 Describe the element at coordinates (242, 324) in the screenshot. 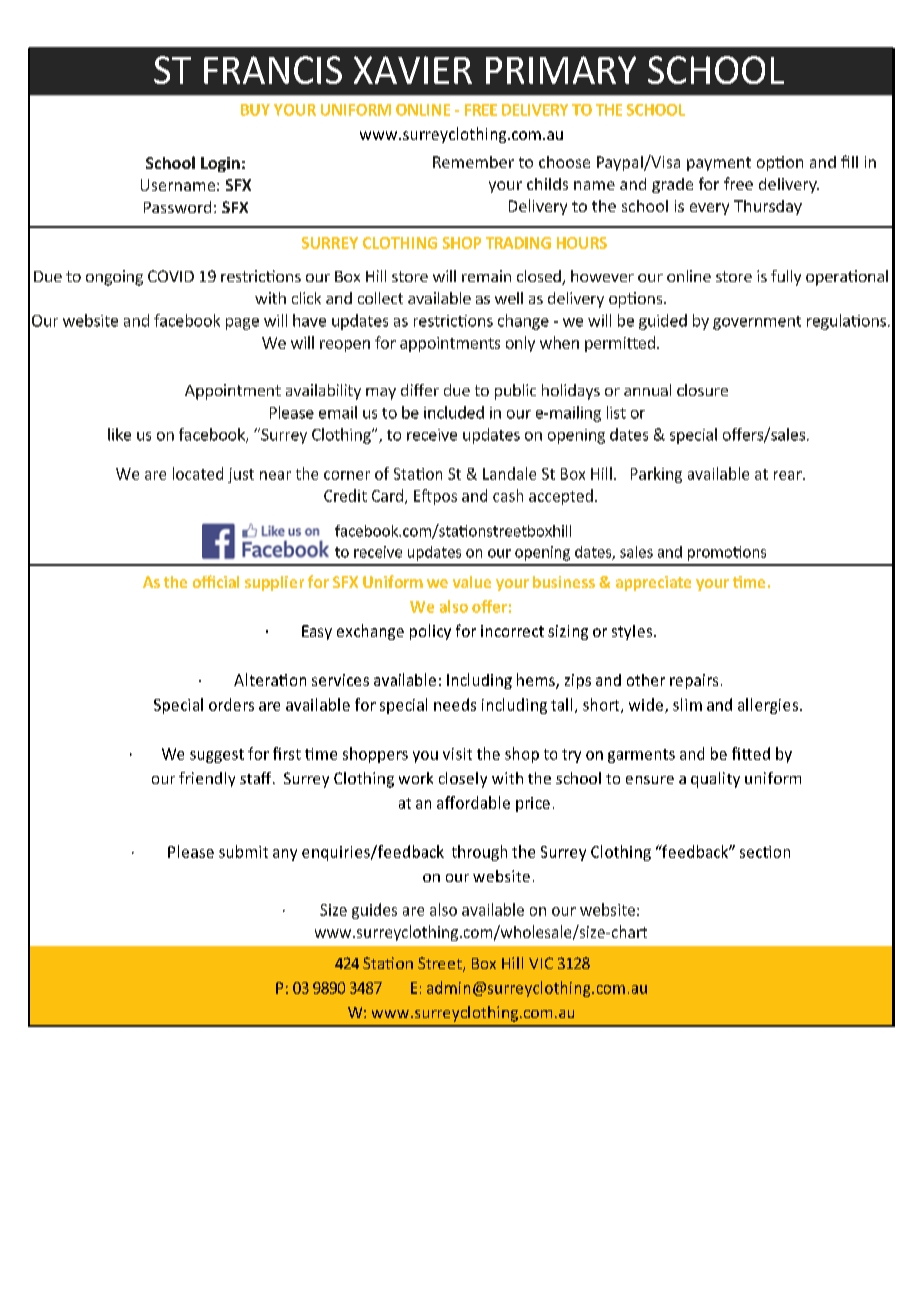

I see `page` at that location.
